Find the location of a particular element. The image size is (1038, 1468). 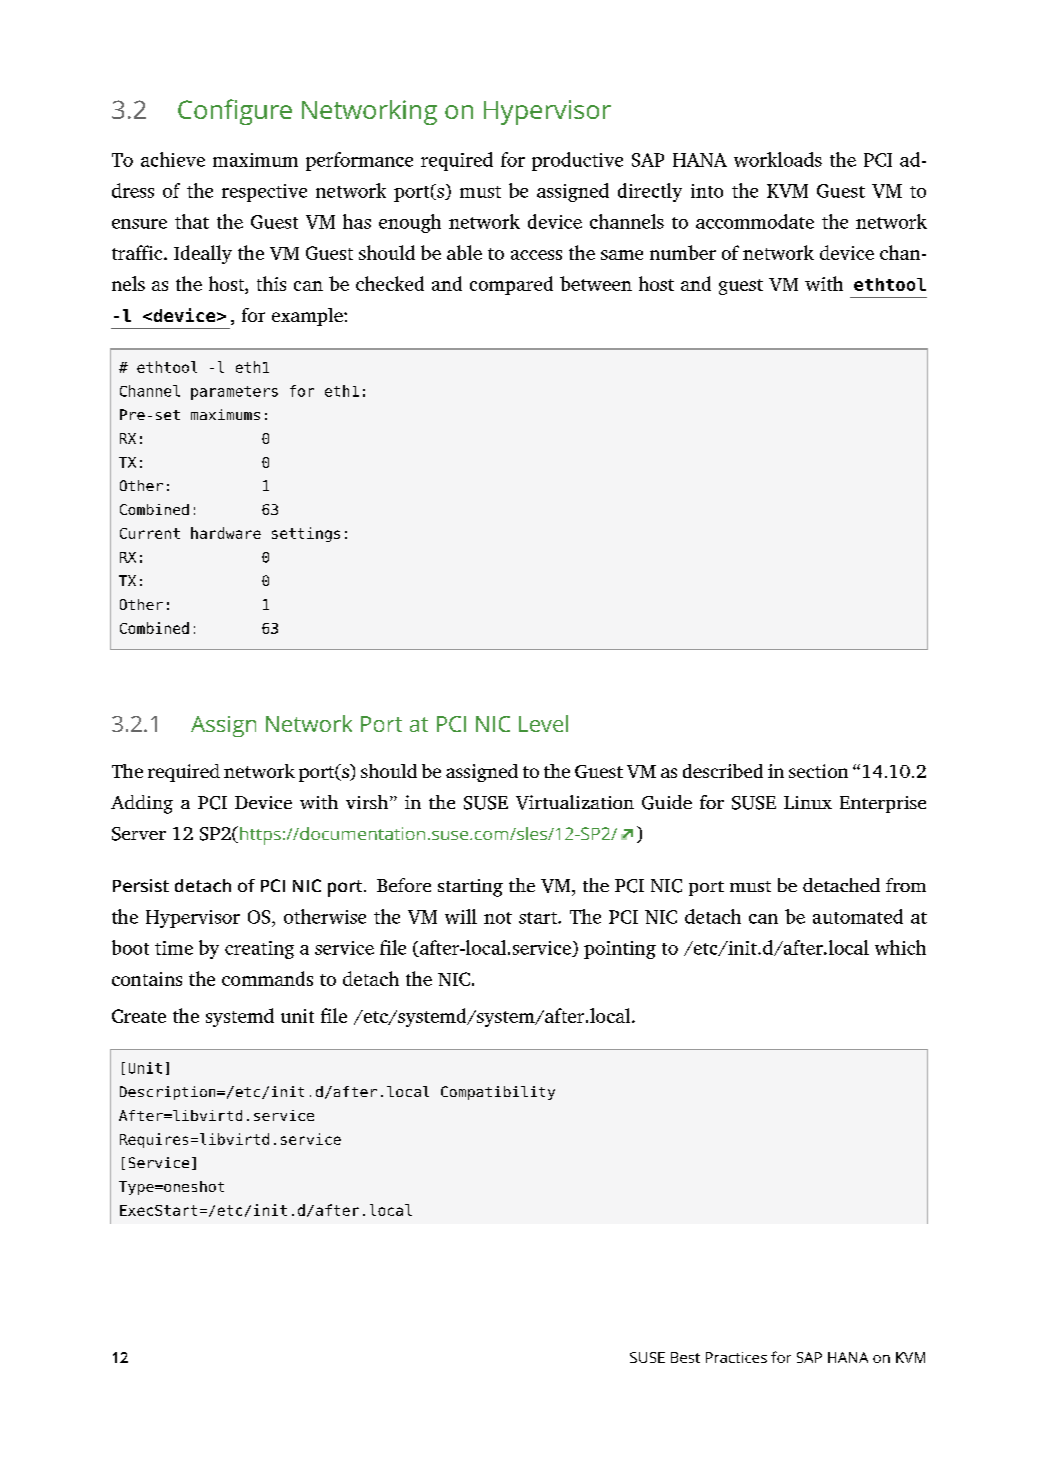

Configure is located at coordinates (235, 112).
